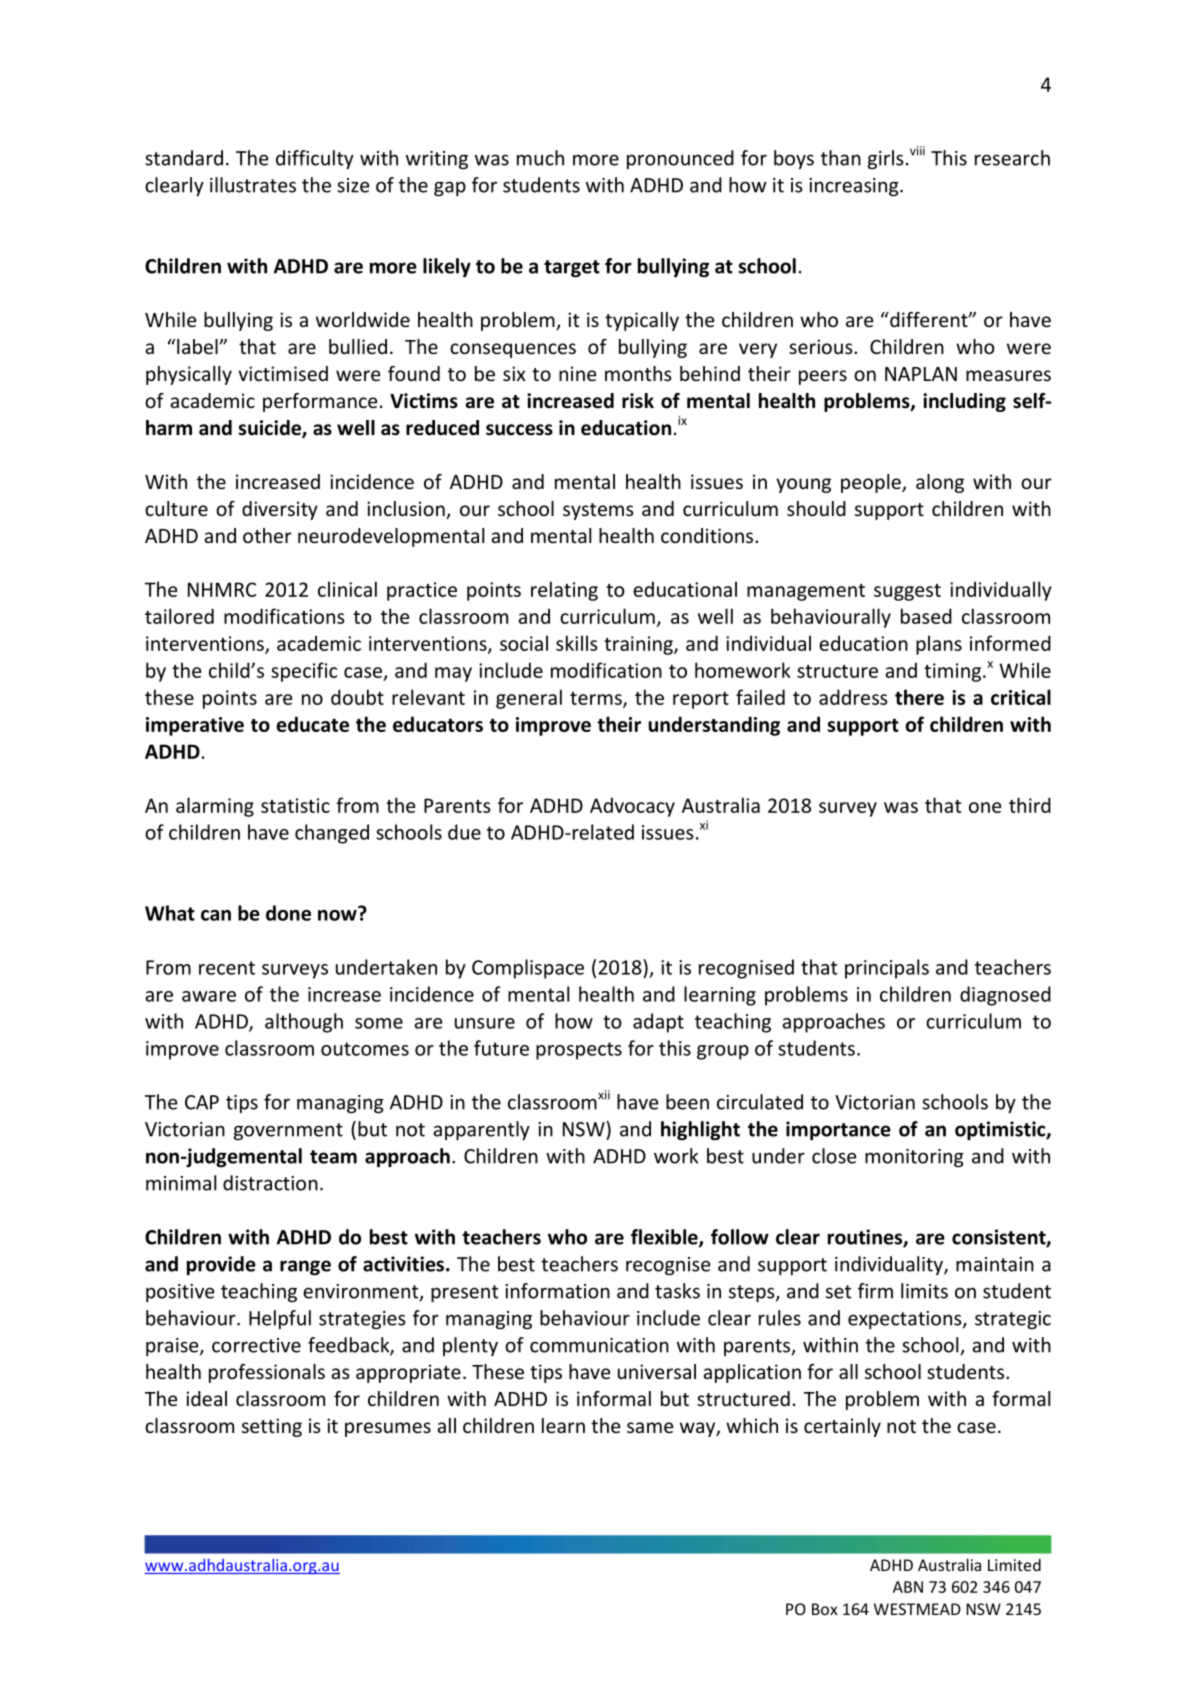 Image resolution: width=1196 pixels, height=1691 pixels. Describe the element at coordinates (632, 807) in the screenshot. I see `Advocacy` at that location.
